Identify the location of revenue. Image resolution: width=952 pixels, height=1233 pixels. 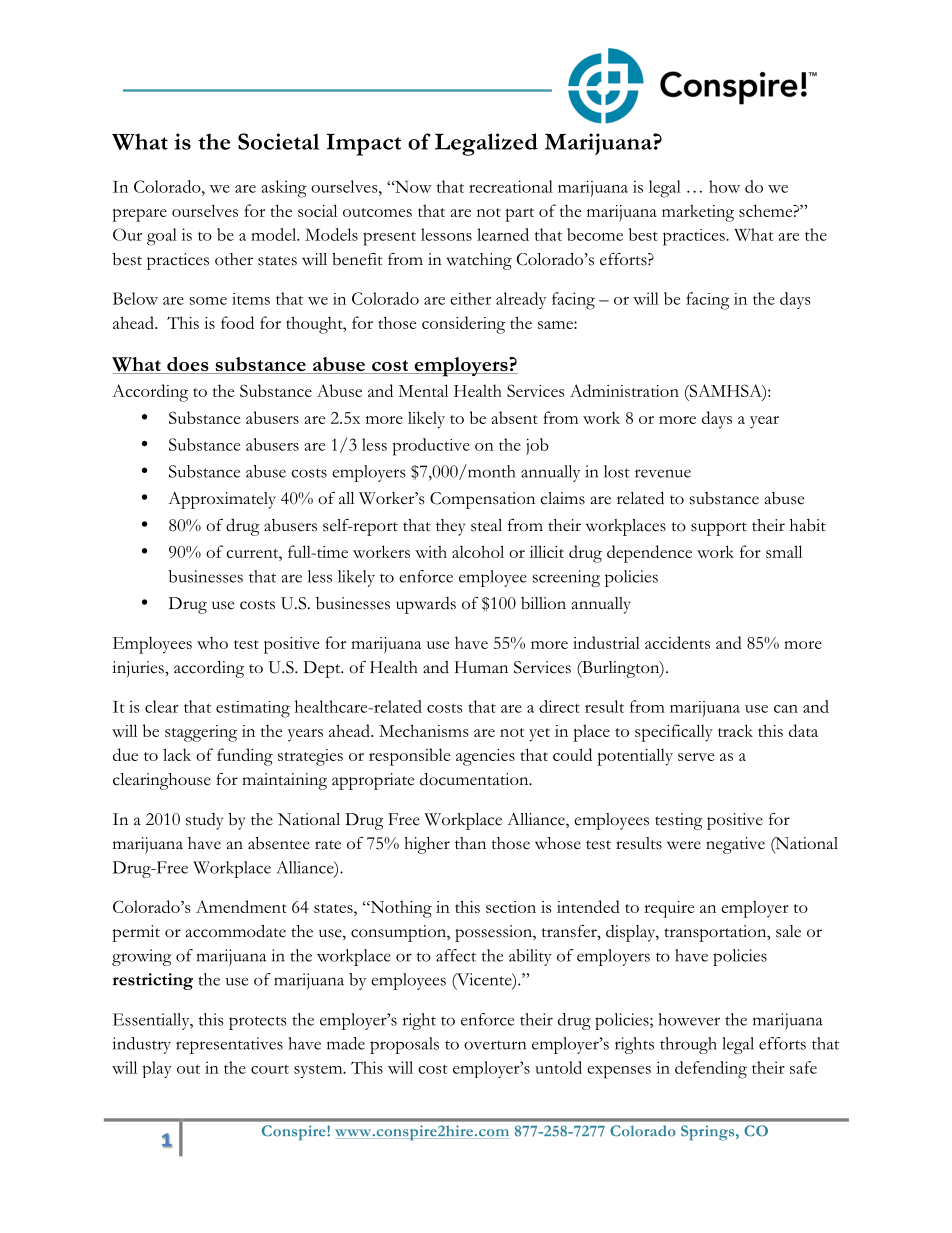
(663, 473).
